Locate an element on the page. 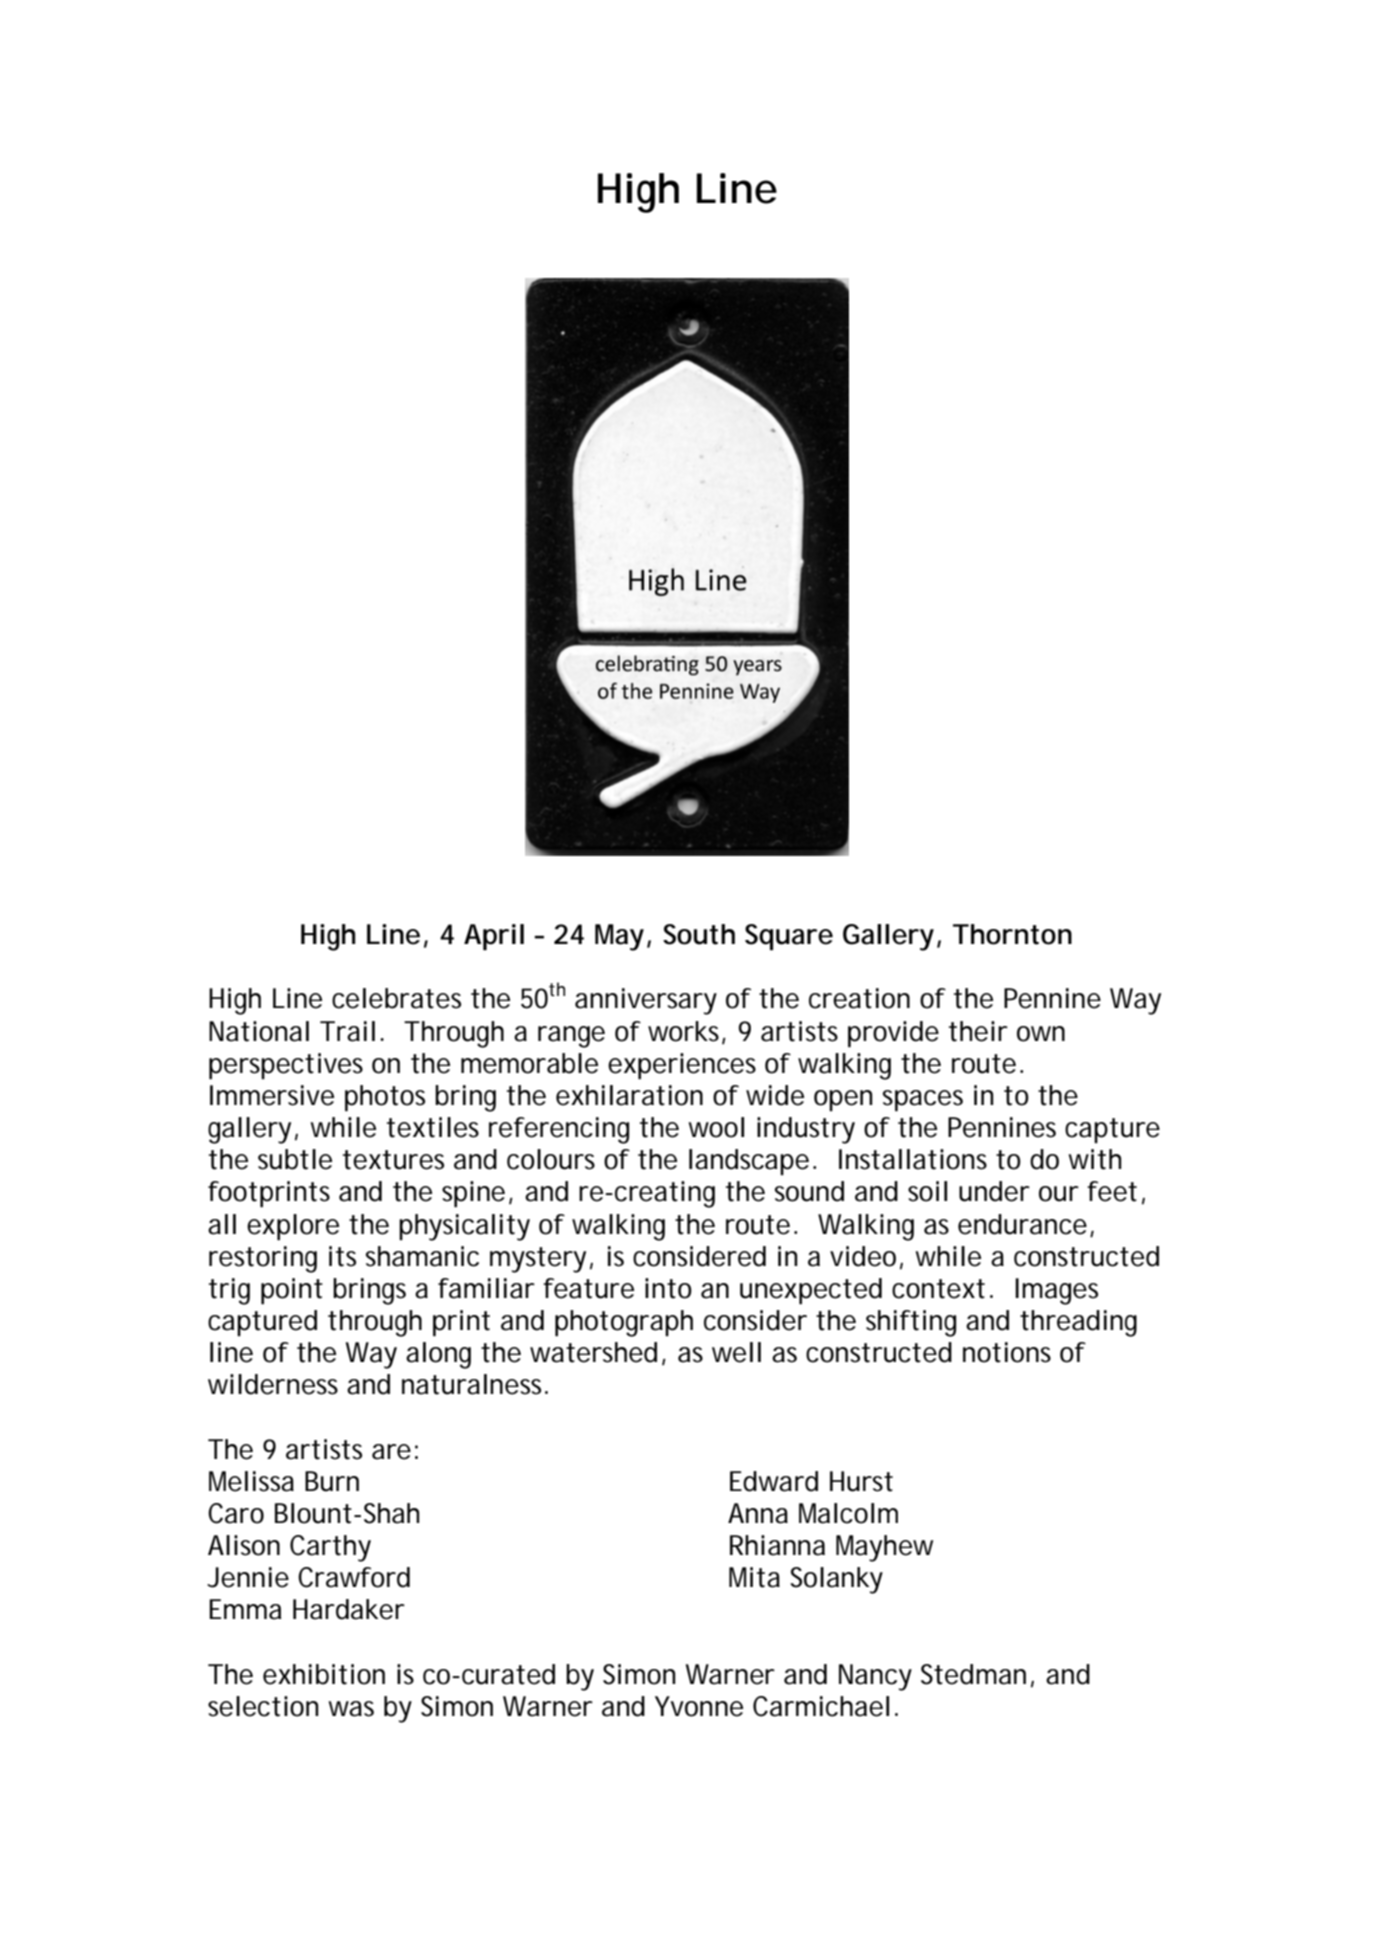  exhibition is located at coordinates (324, 1674).
